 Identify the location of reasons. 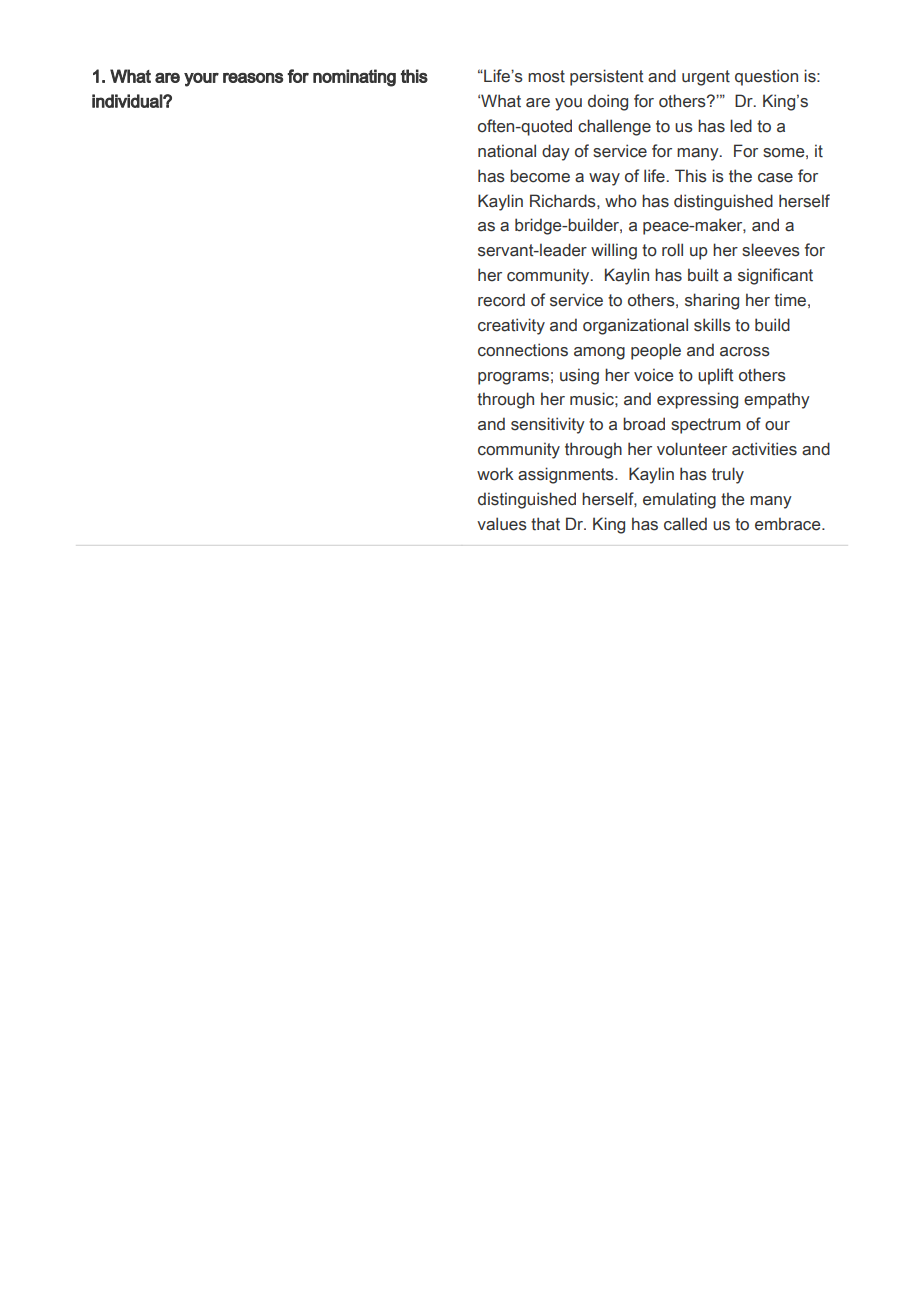
(253, 78).
